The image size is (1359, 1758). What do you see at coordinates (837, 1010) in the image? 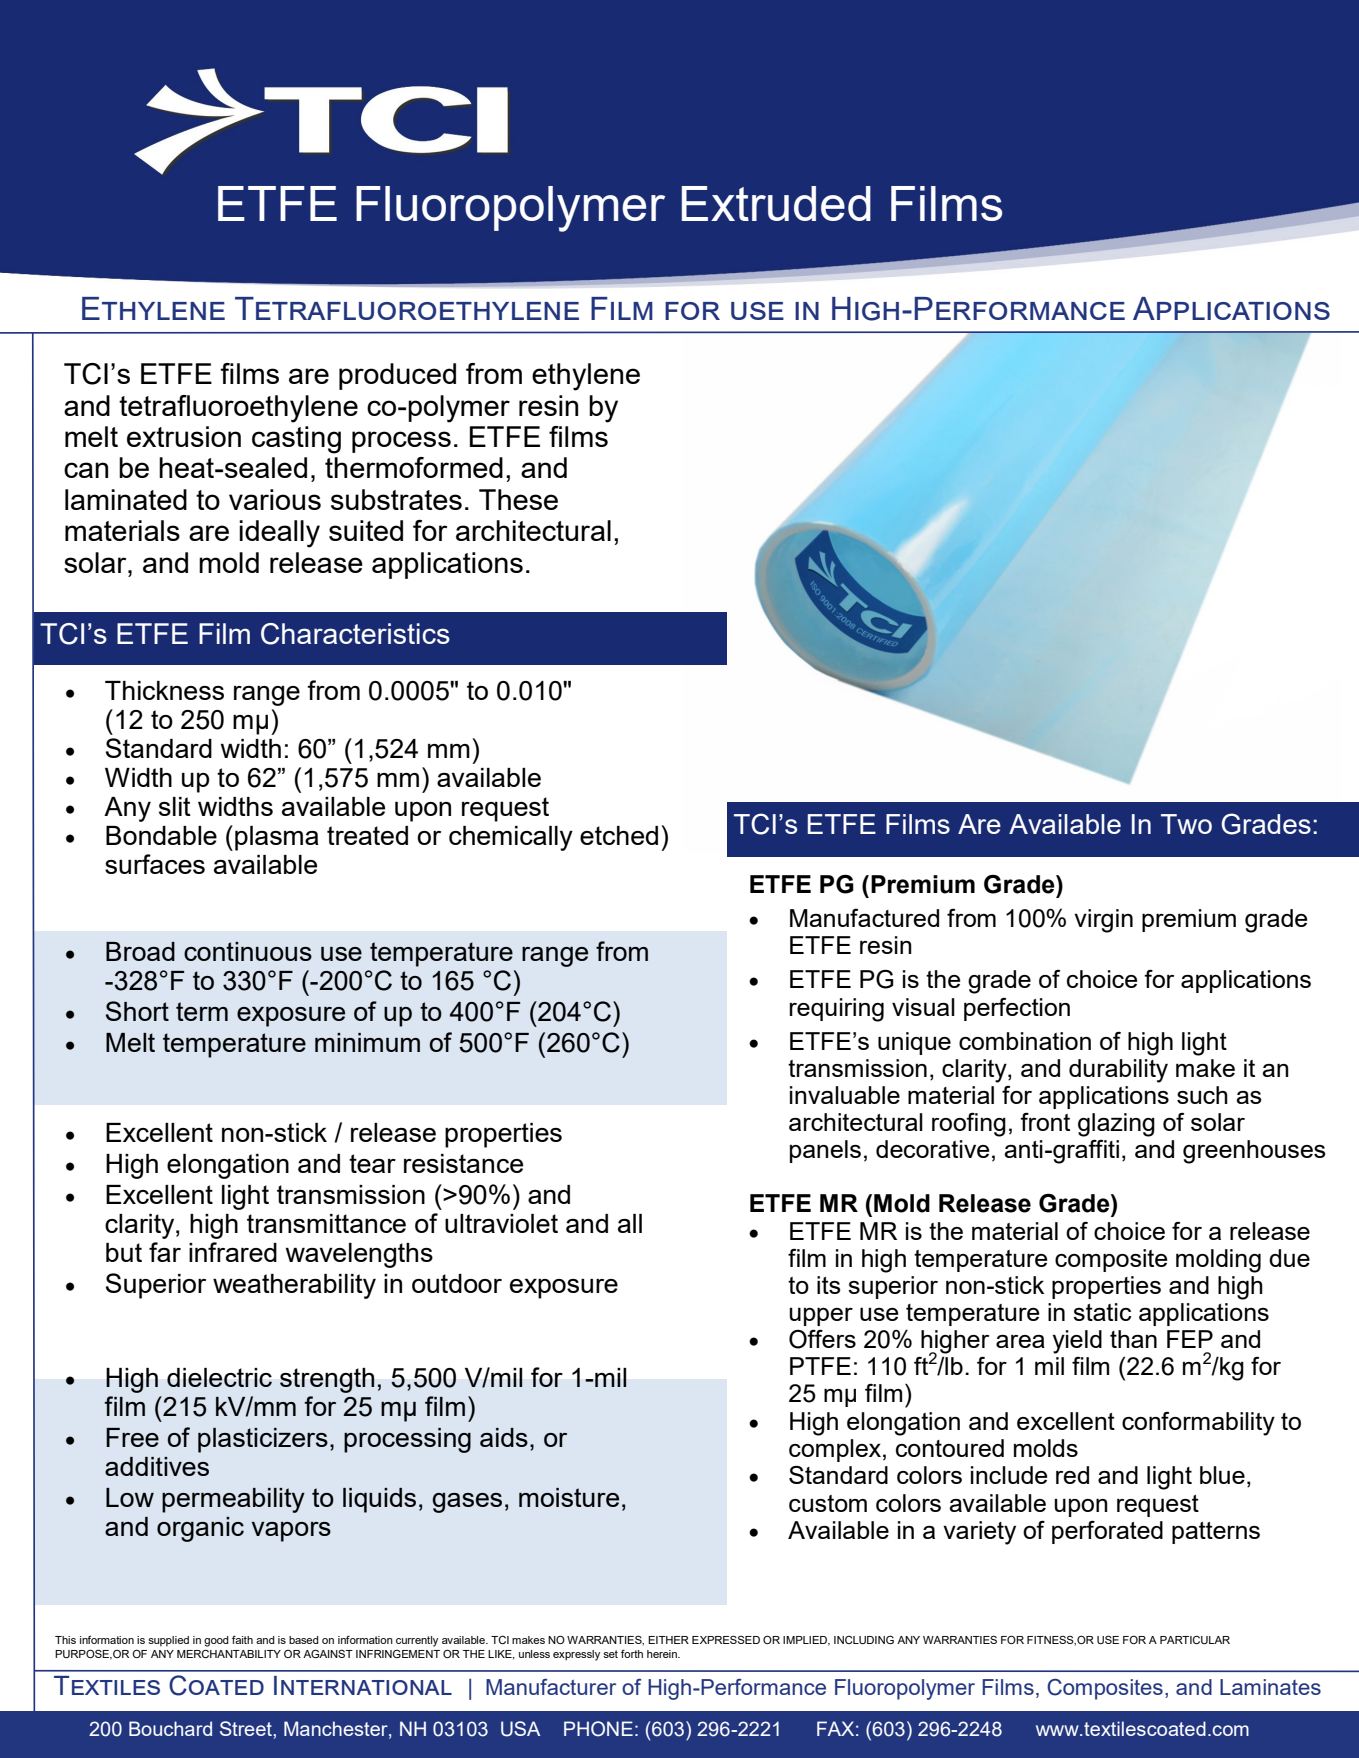
I see `requiring` at bounding box center [837, 1010].
